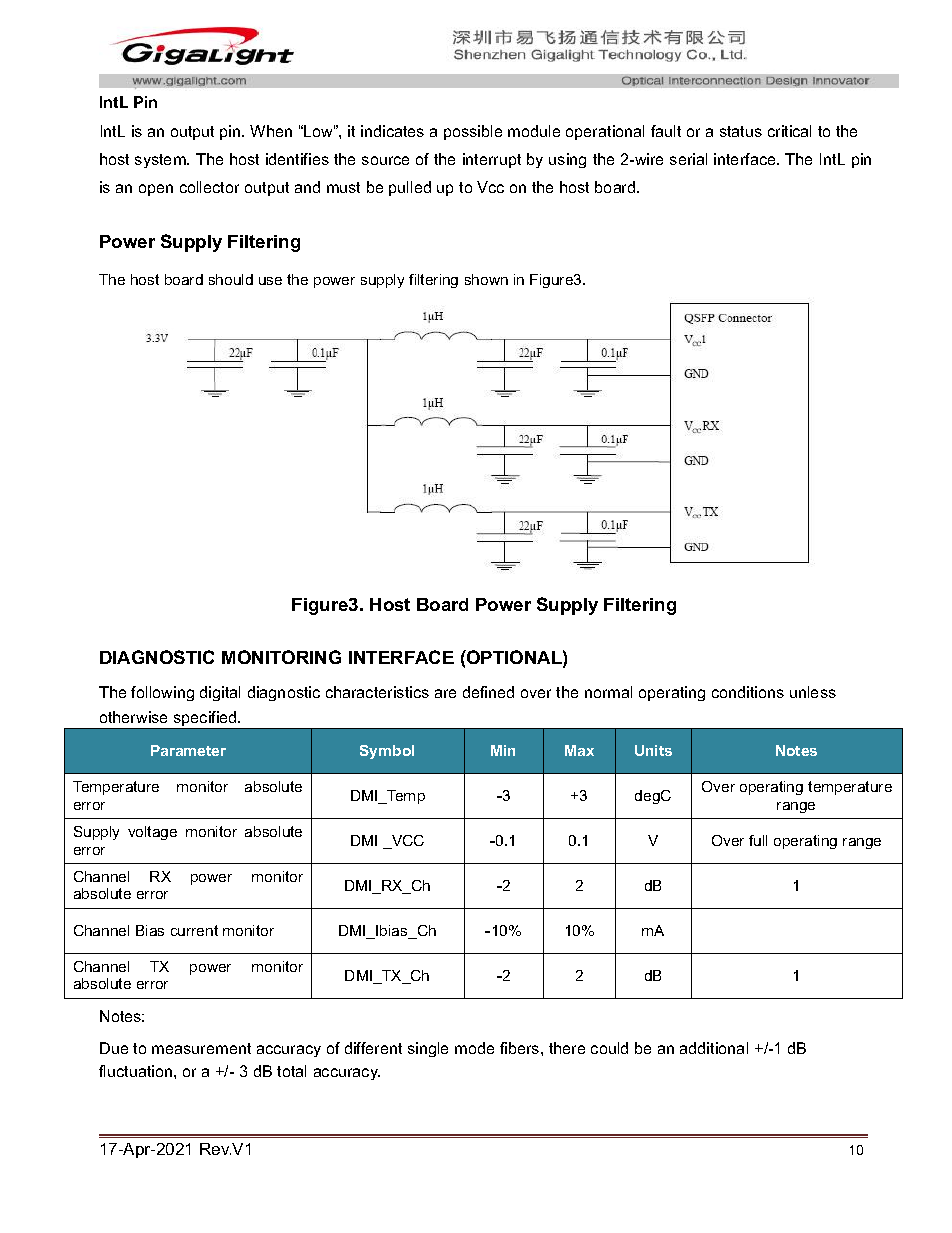 This page has height=1233, width=952. I want to click on shown, so click(486, 279).
